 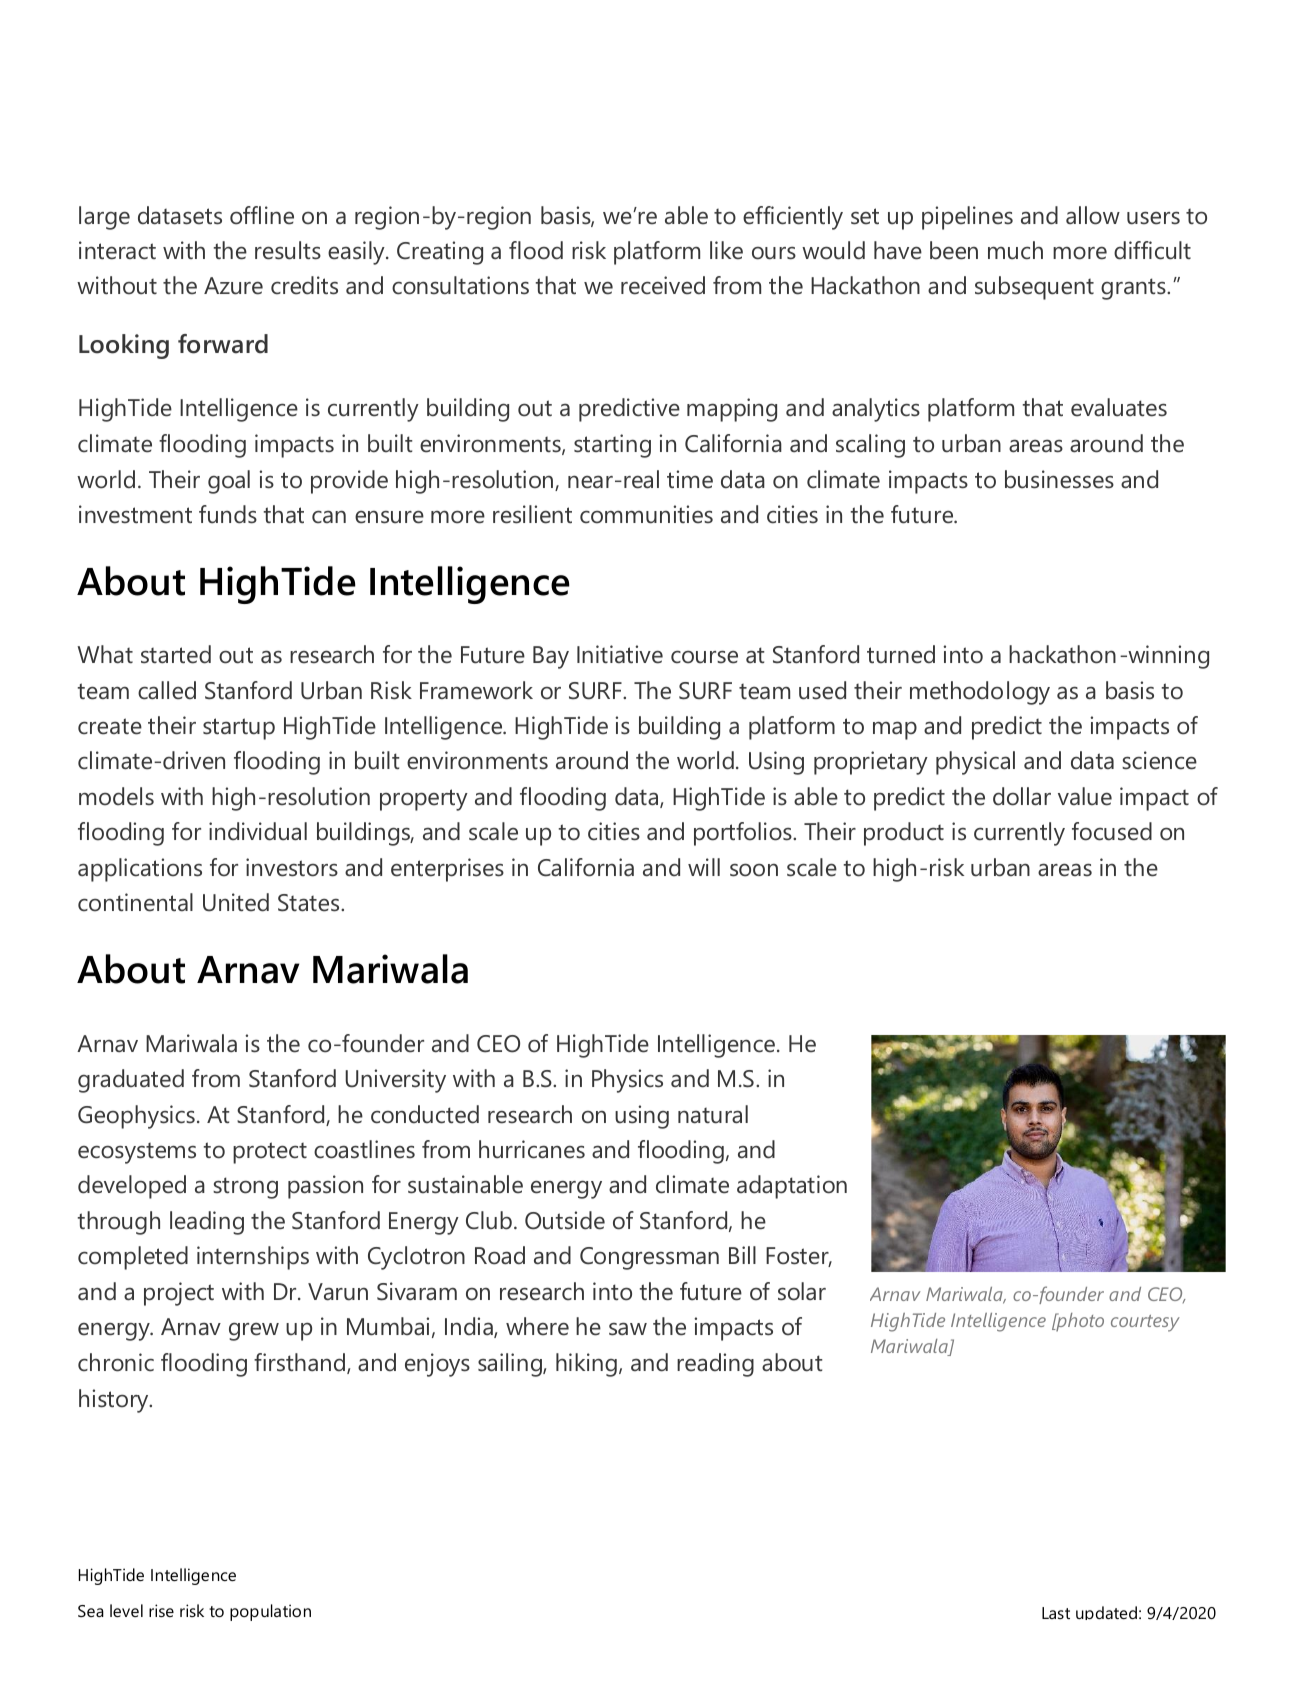 What do you see at coordinates (270, 1612) in the document?
I see `population` at bounding box center [270, 1612].
